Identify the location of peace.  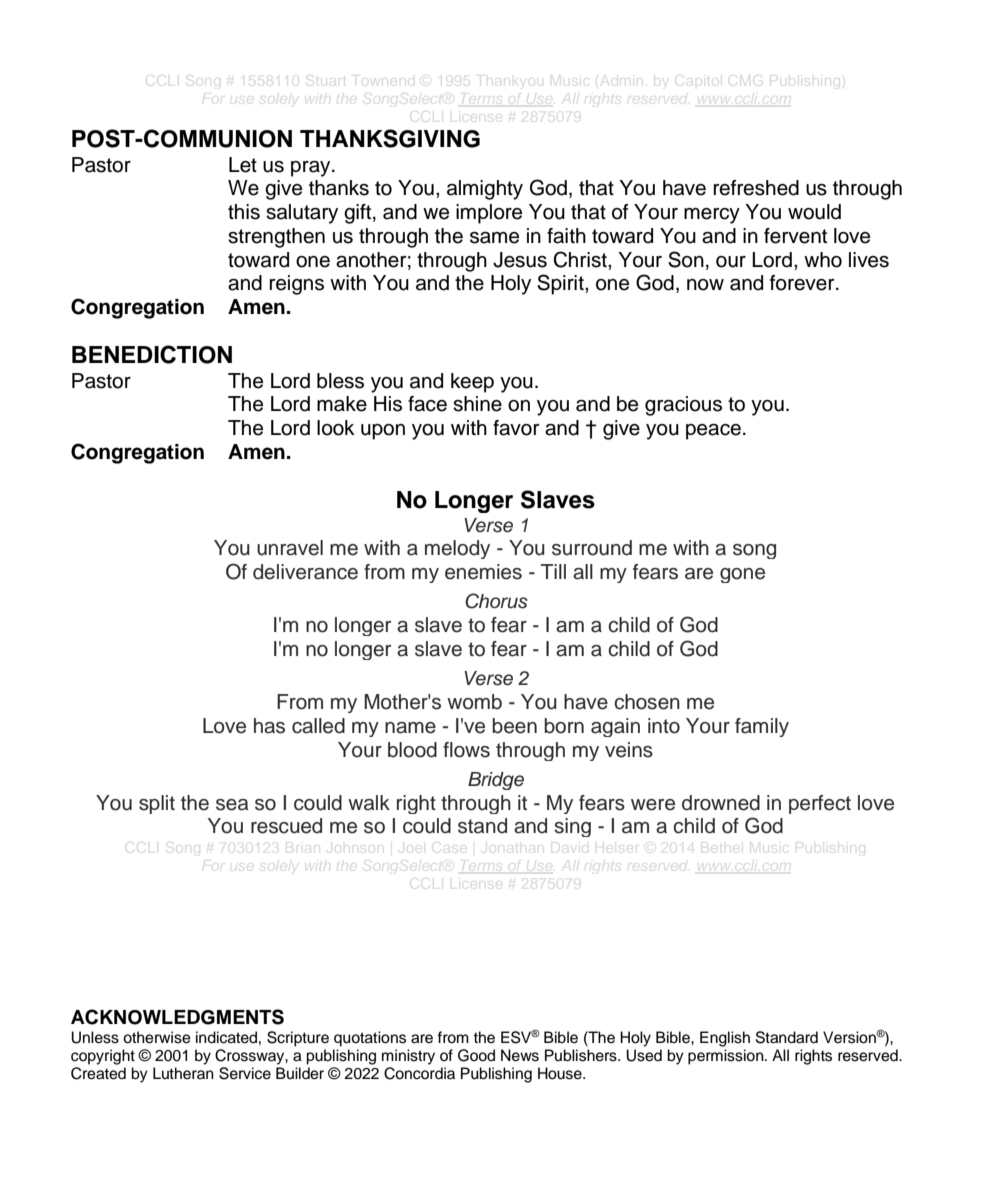
(713, 432).
